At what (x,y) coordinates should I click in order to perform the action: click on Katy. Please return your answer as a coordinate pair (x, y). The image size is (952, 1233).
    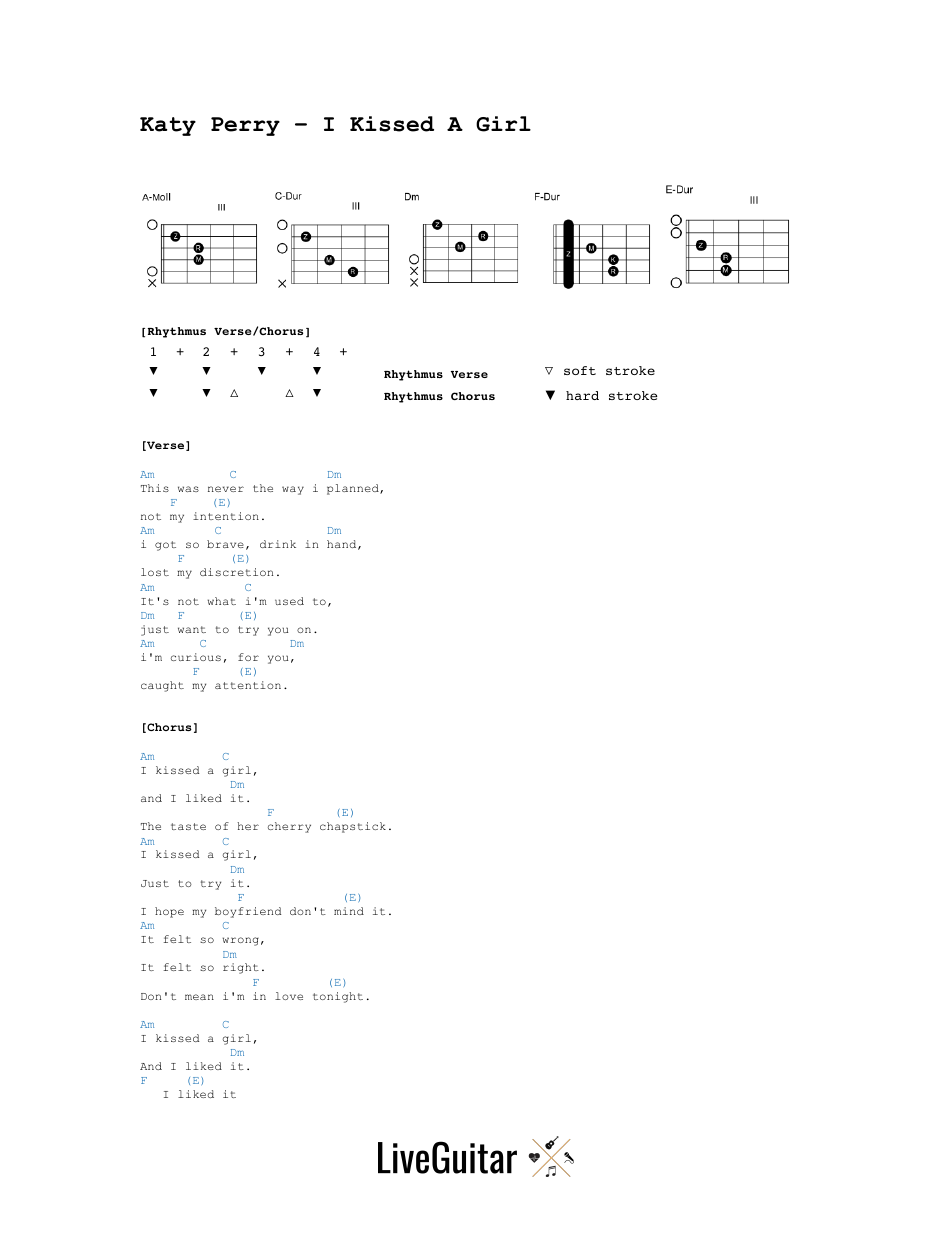
    Looking at the image, I should click on (168, 126).
